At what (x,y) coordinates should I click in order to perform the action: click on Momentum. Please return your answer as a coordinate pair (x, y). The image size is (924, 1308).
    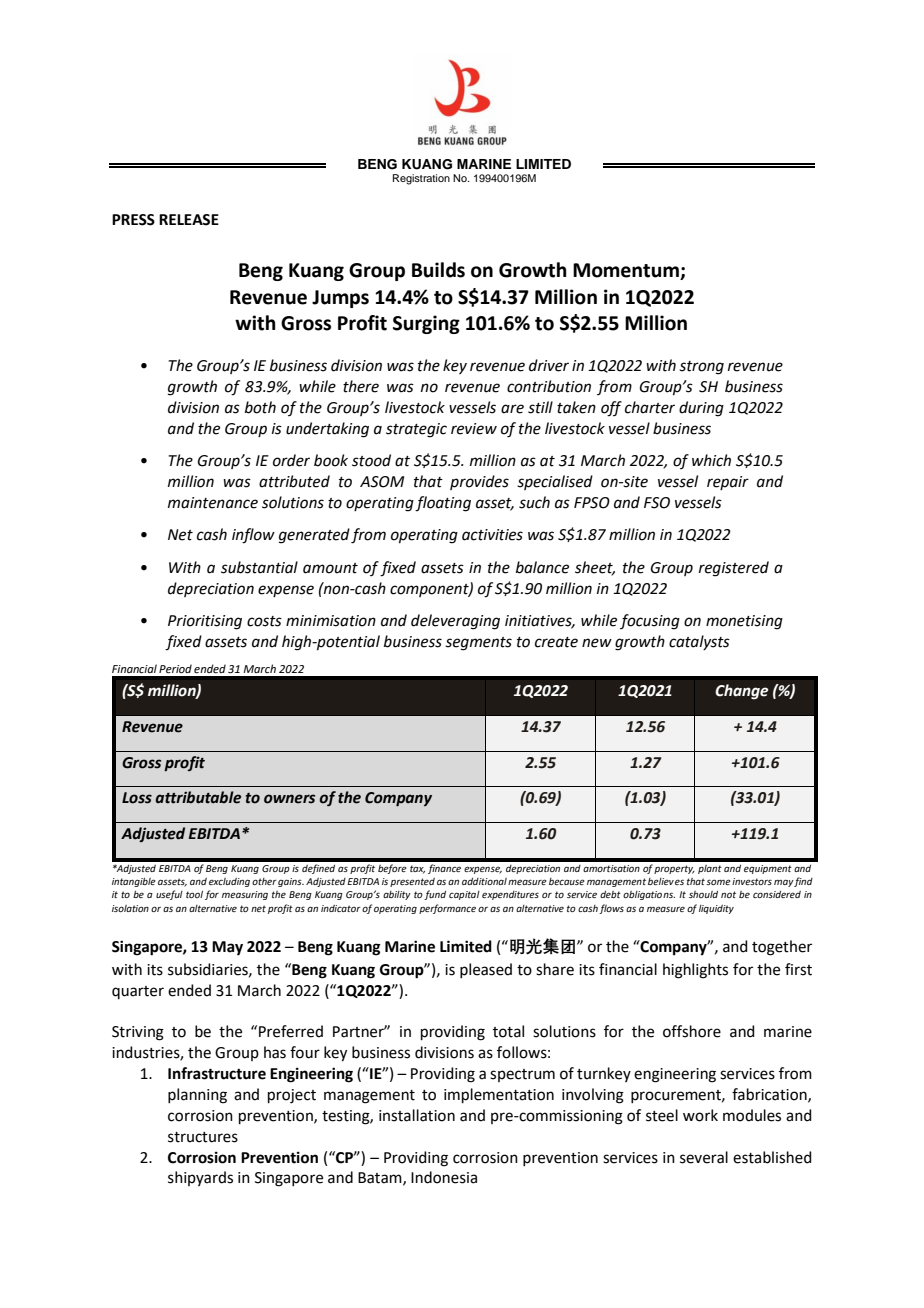
    Looking at the image, I should click on (627, 271).
